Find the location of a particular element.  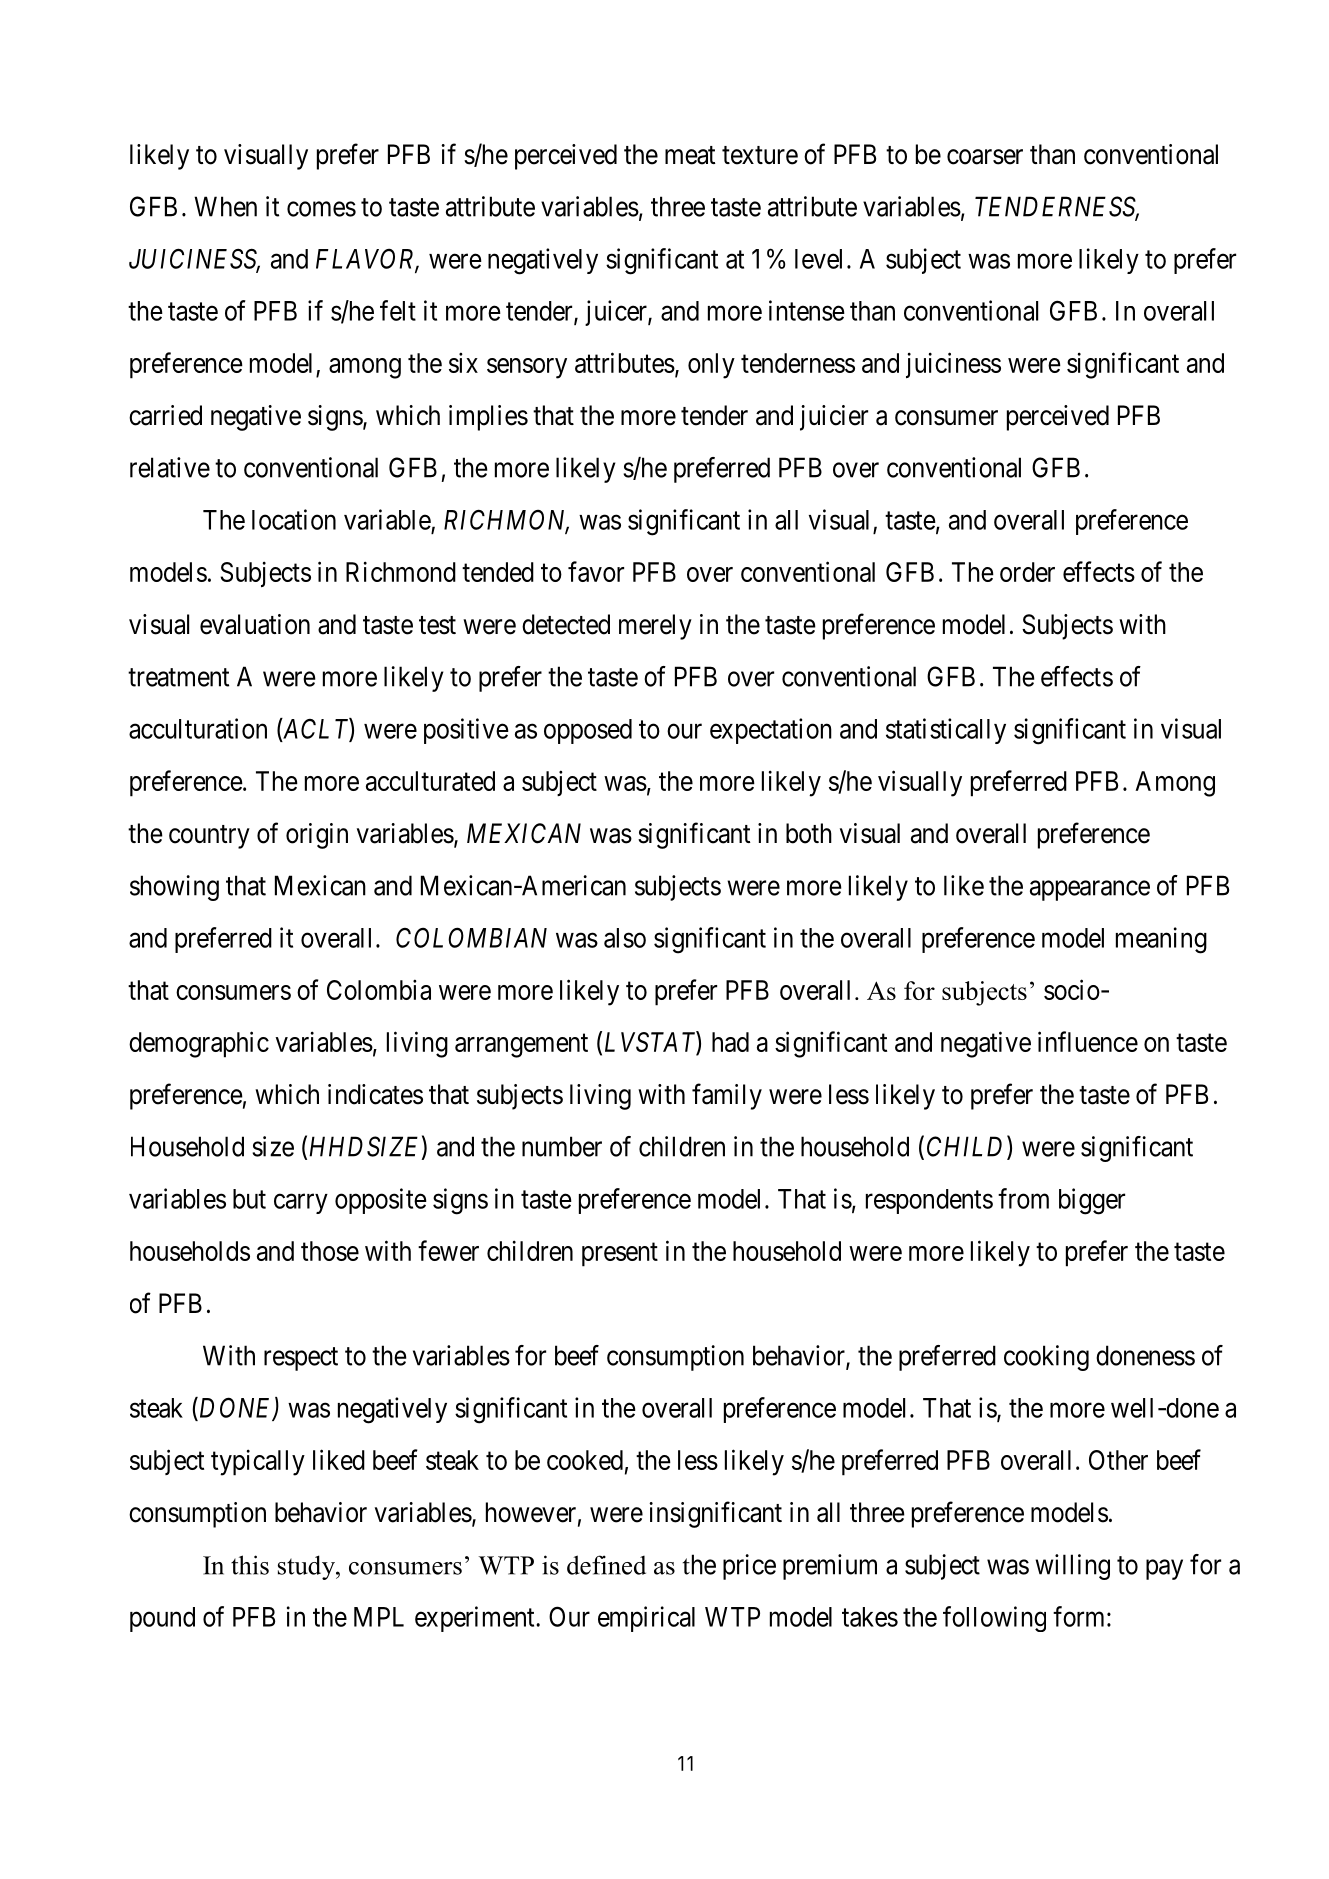

meat is located at coordinates (690, 155).
